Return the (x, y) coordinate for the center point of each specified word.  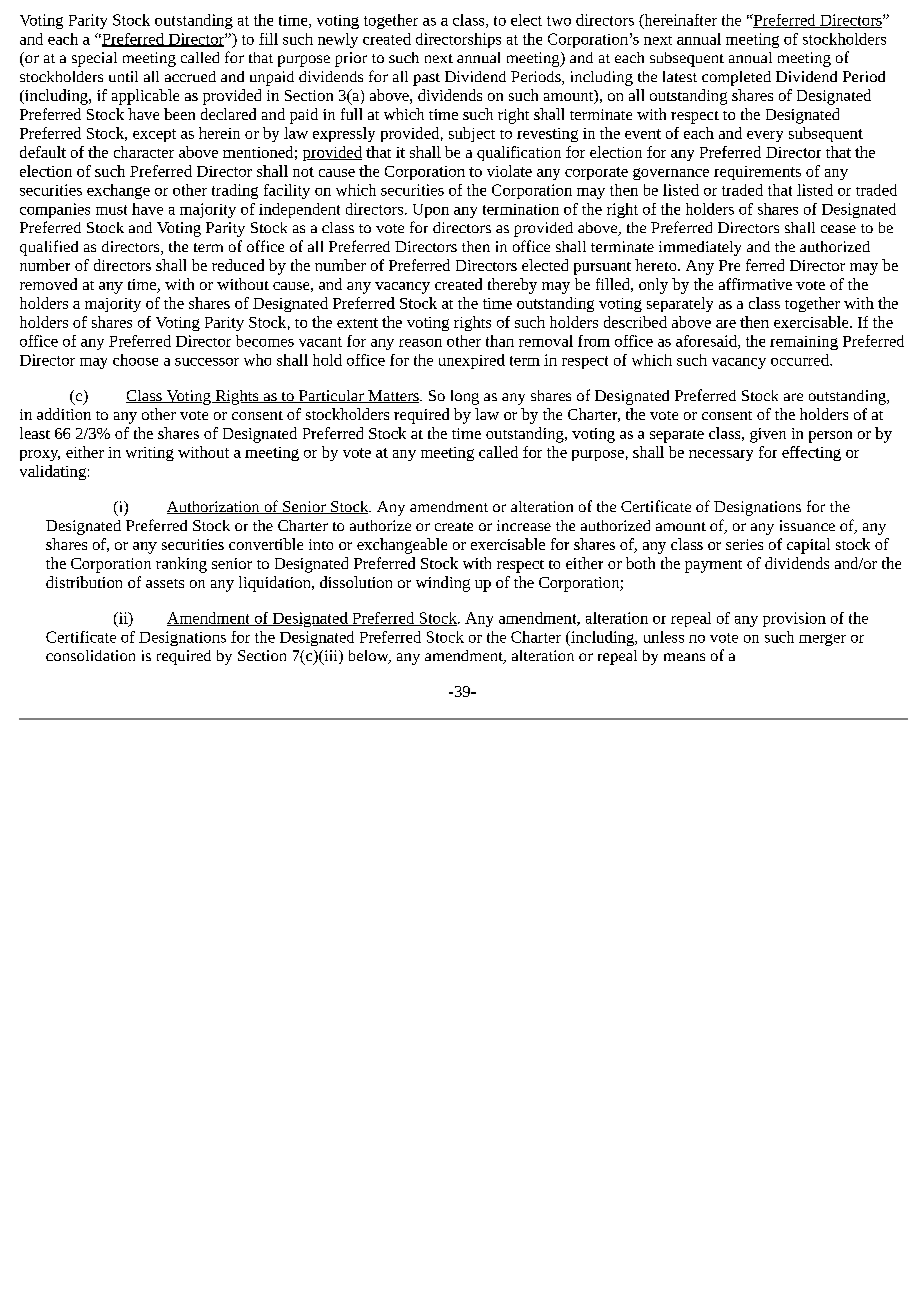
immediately (700, 248)
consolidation (90, 655)
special (94, 59)
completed (736, 78)
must (111, 210)
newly (338, 40)
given (768, 435)
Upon (431, 211)
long (465, 397)
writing (150, 454)
